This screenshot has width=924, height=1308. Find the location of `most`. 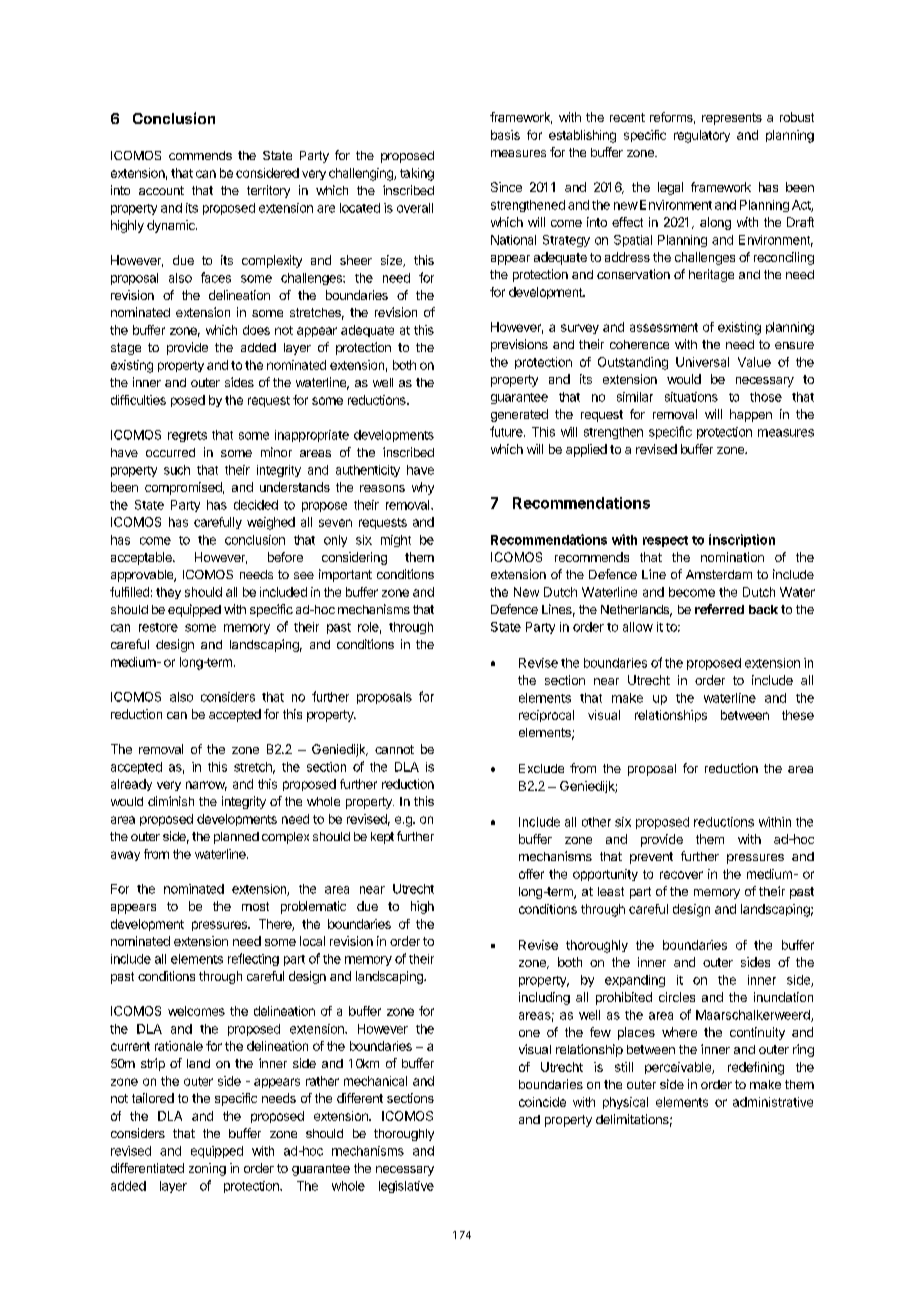

most is located at coordinates (255, 906).
